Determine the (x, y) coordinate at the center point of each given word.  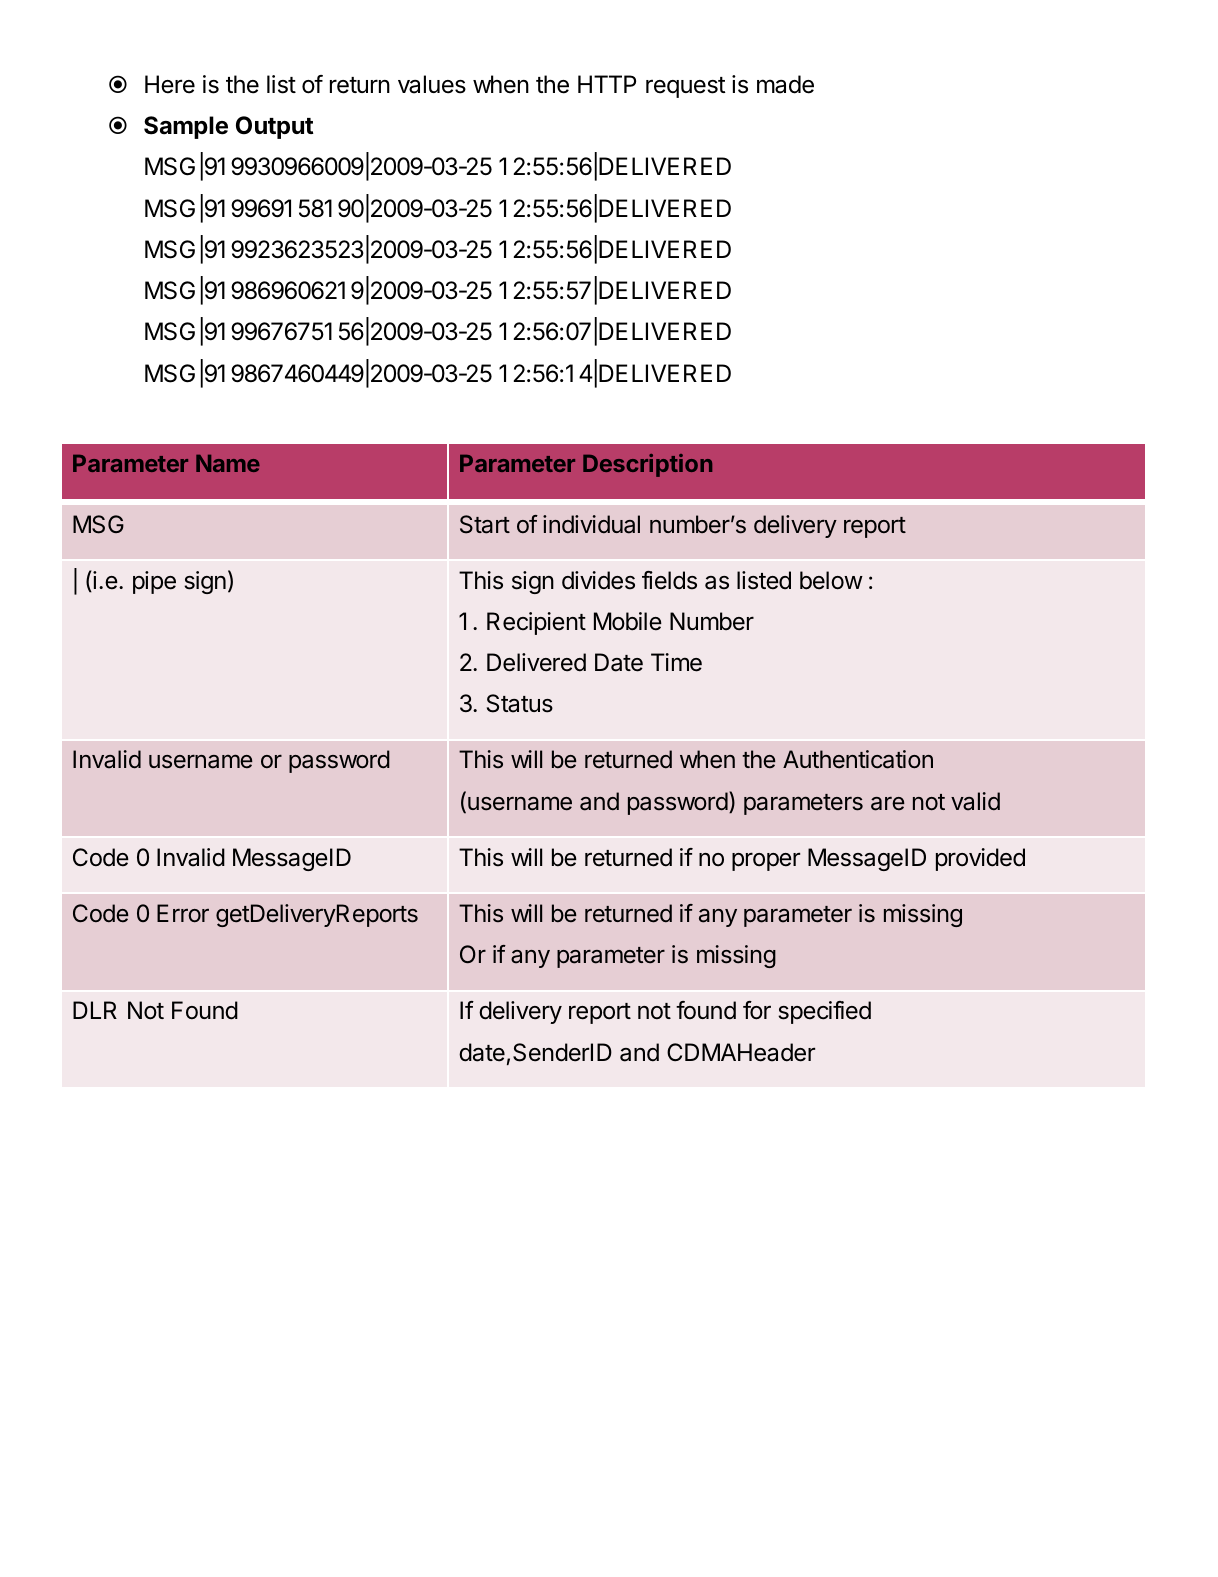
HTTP (607, 84)
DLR (95, 1010)
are (888, 804)
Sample (186, 127)
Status (520, 703)
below (831, 580)
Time (676, 662)
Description (647, 465)
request (686, 87)
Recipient (536, 623)
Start (485, 524)
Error (183, 913)
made (785, 84)
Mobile (628, 621)
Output (275, 127)
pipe (154, 582)
